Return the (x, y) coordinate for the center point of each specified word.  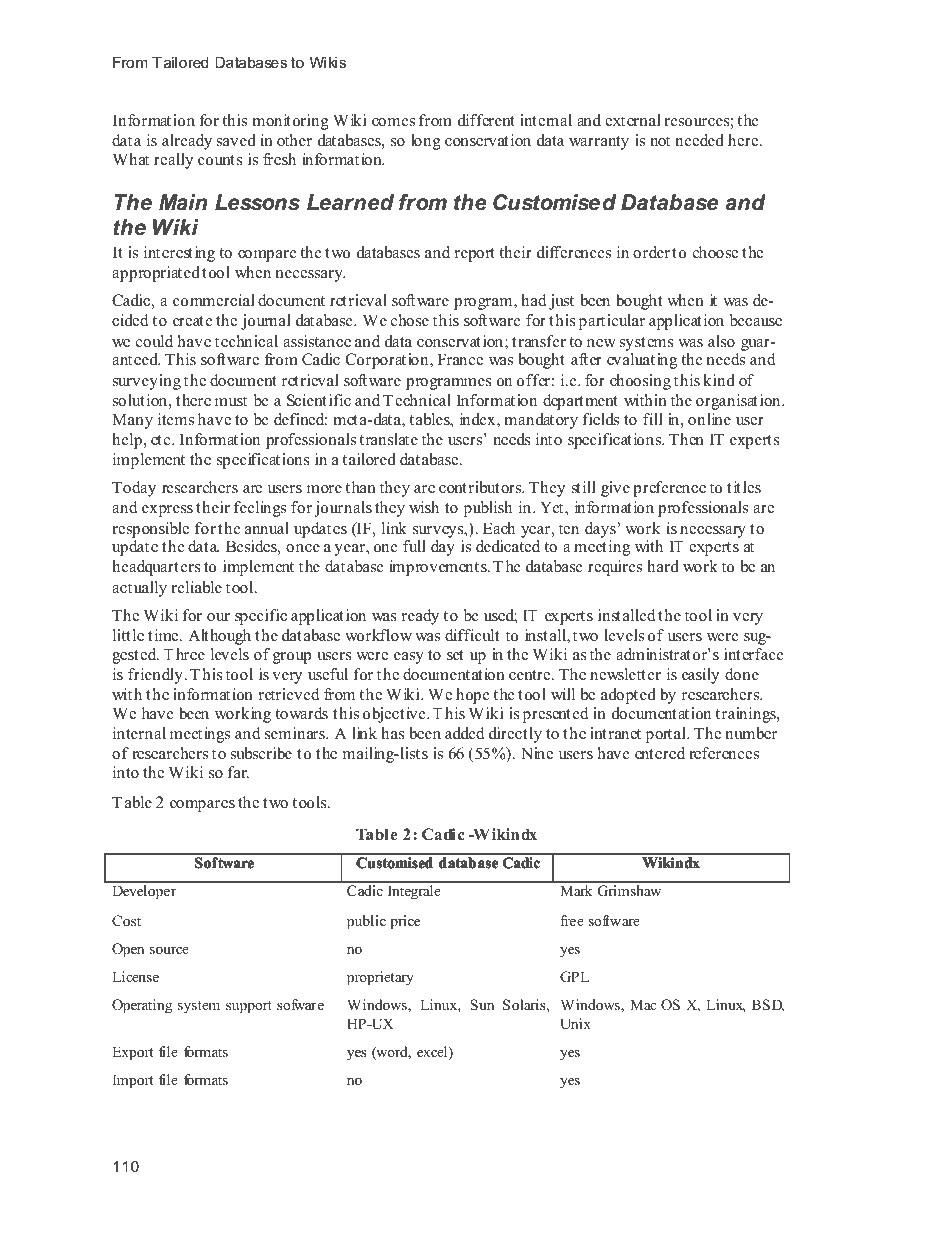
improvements (439, 568)
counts (220, 160)
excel (433, 1053)
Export (133, 1053)
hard (663, 566)
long (426, 142)
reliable (196, 587)
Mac (643, 1004)
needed (699, 140)
